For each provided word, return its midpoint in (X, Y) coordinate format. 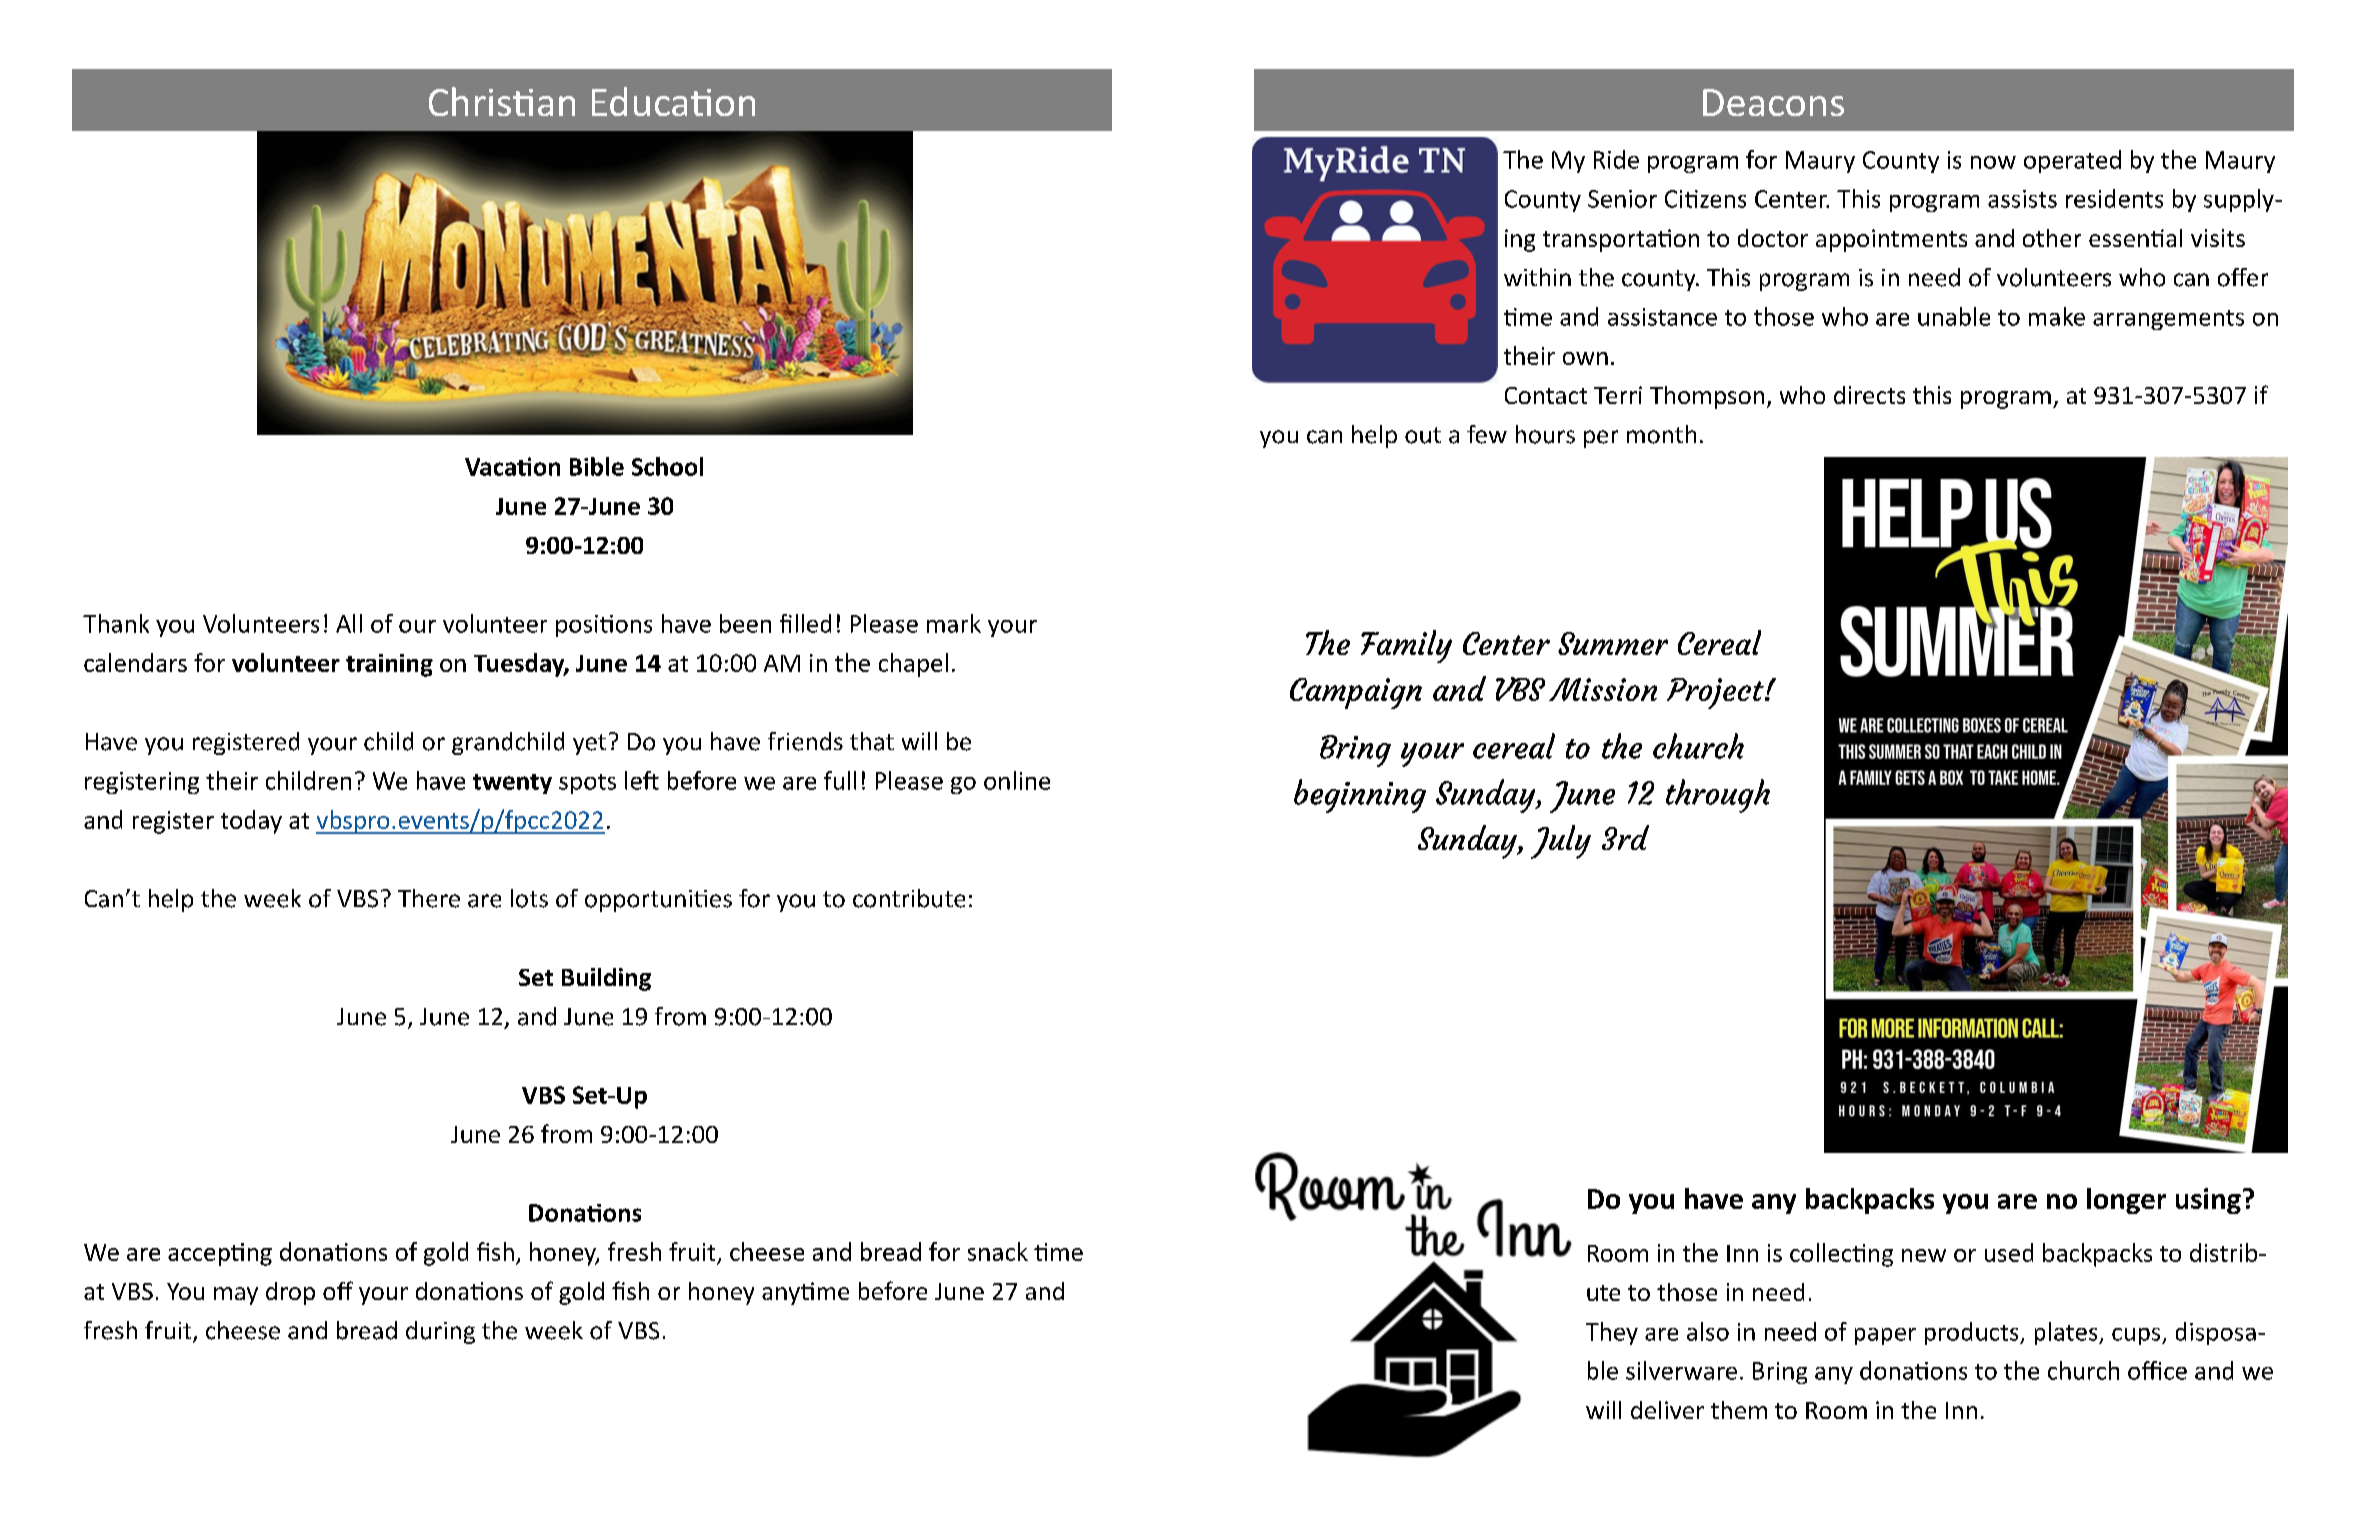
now (1993, 162)
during (440, 1332)
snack (998, 1251)
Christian (502, 101)
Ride (1616, 159)
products (1973, 1333)
